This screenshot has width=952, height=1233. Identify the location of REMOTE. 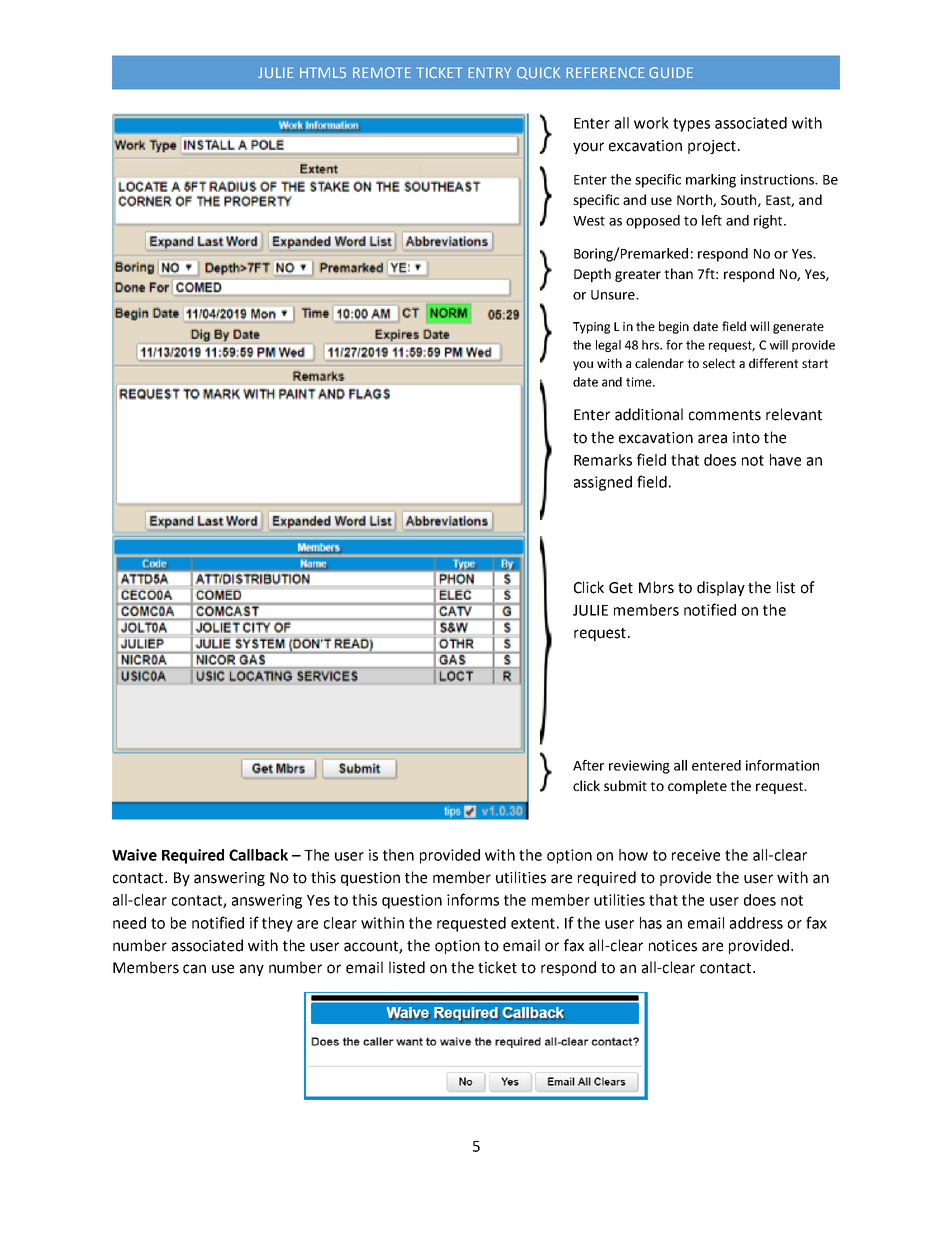
(382, 72).
